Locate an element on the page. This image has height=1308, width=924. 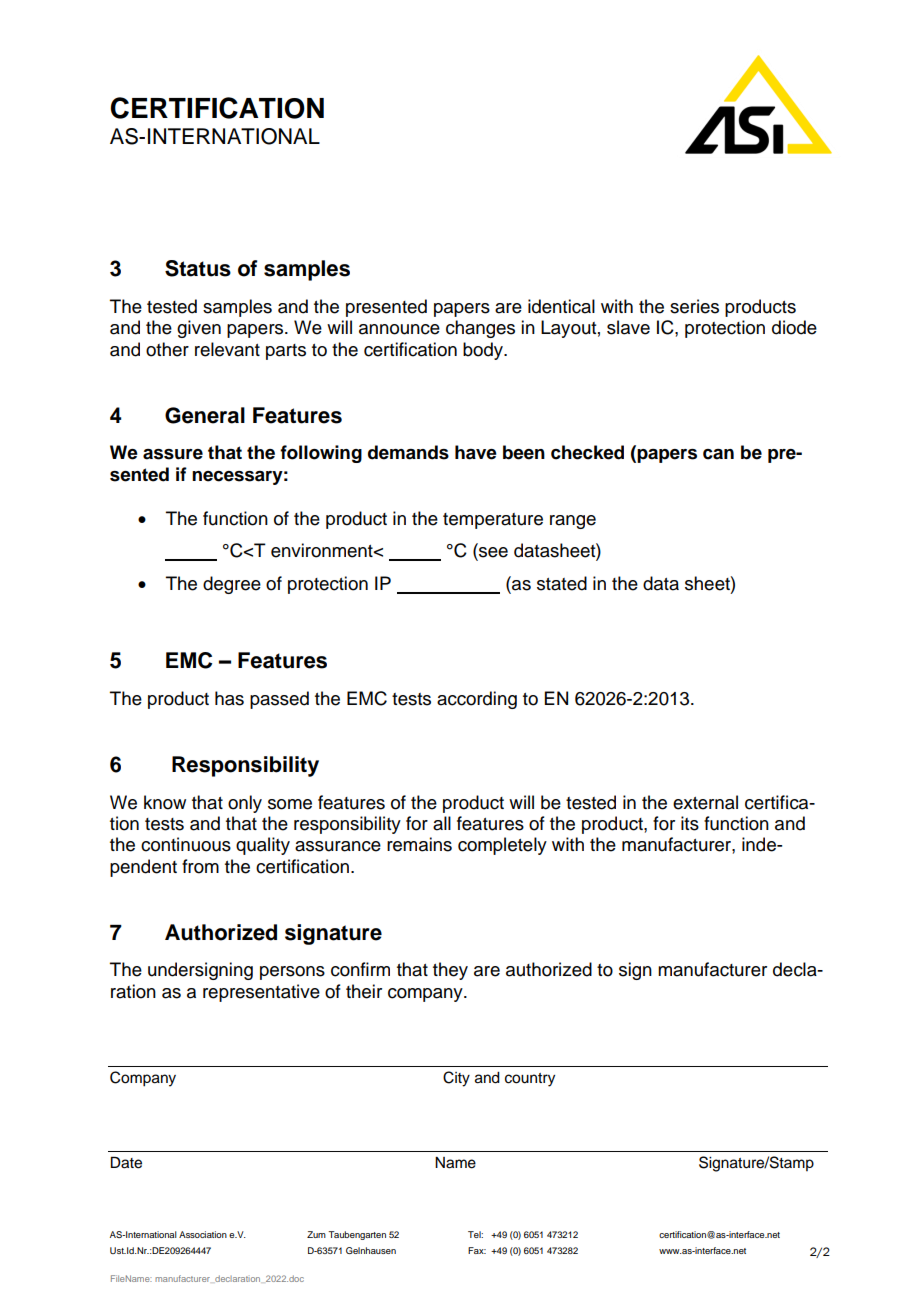
degree is located at coordinates (232, 585).
